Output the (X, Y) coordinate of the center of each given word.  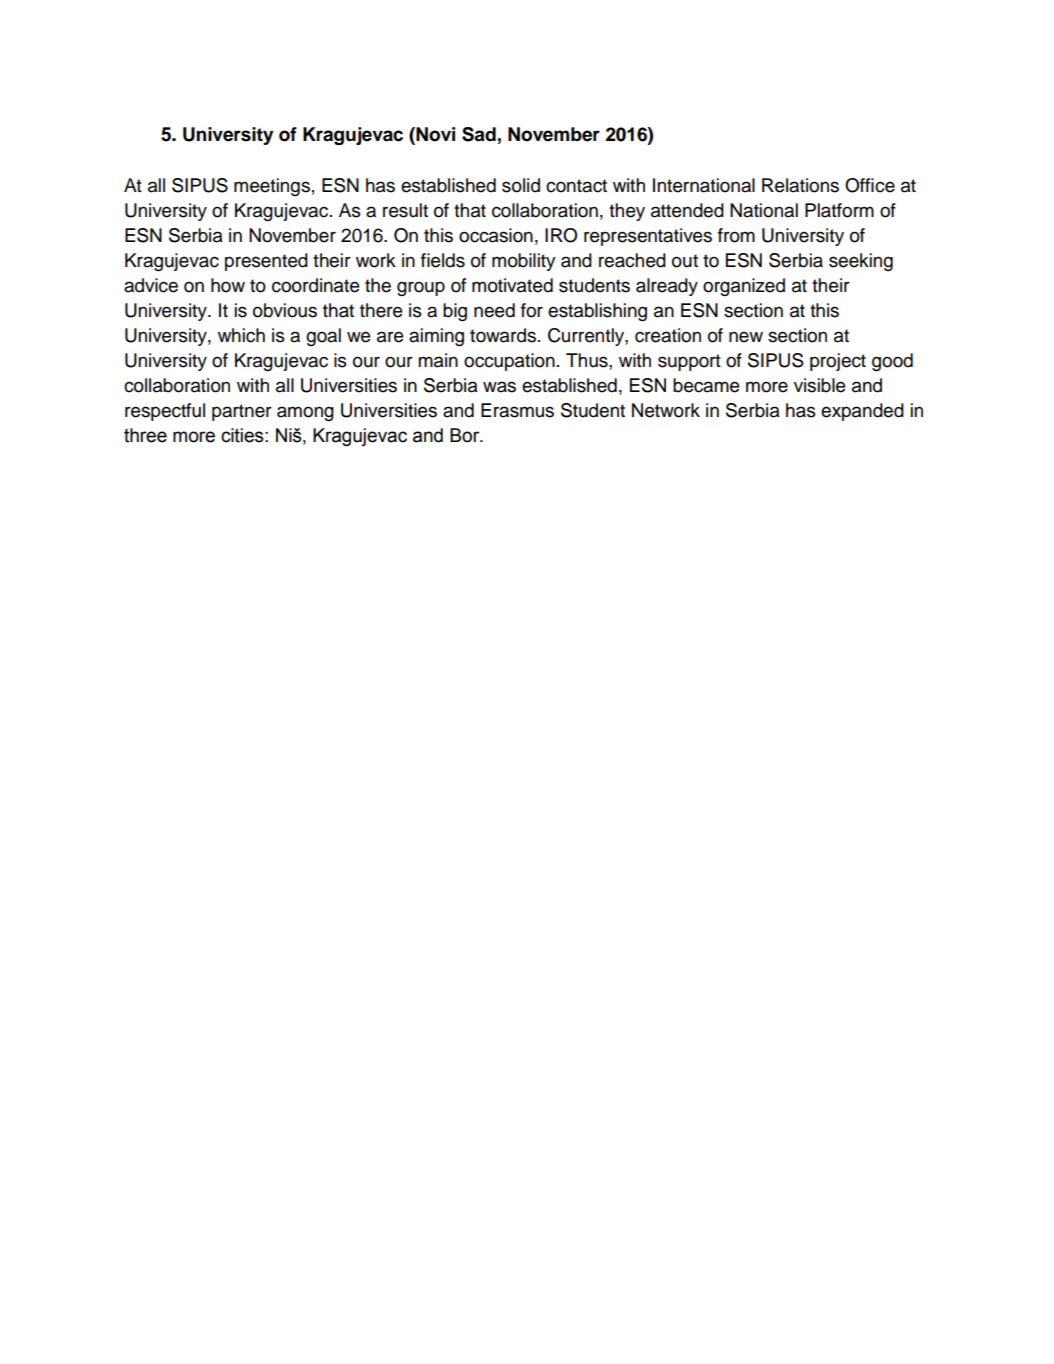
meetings (272, 187)
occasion (496, 235)
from (736, 235)
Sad (479, 134)
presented (266, 262)
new (746, 337)
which (241, 335)
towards (503, 335)
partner (242, 412)
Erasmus (517, 410)
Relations (800, 185)
